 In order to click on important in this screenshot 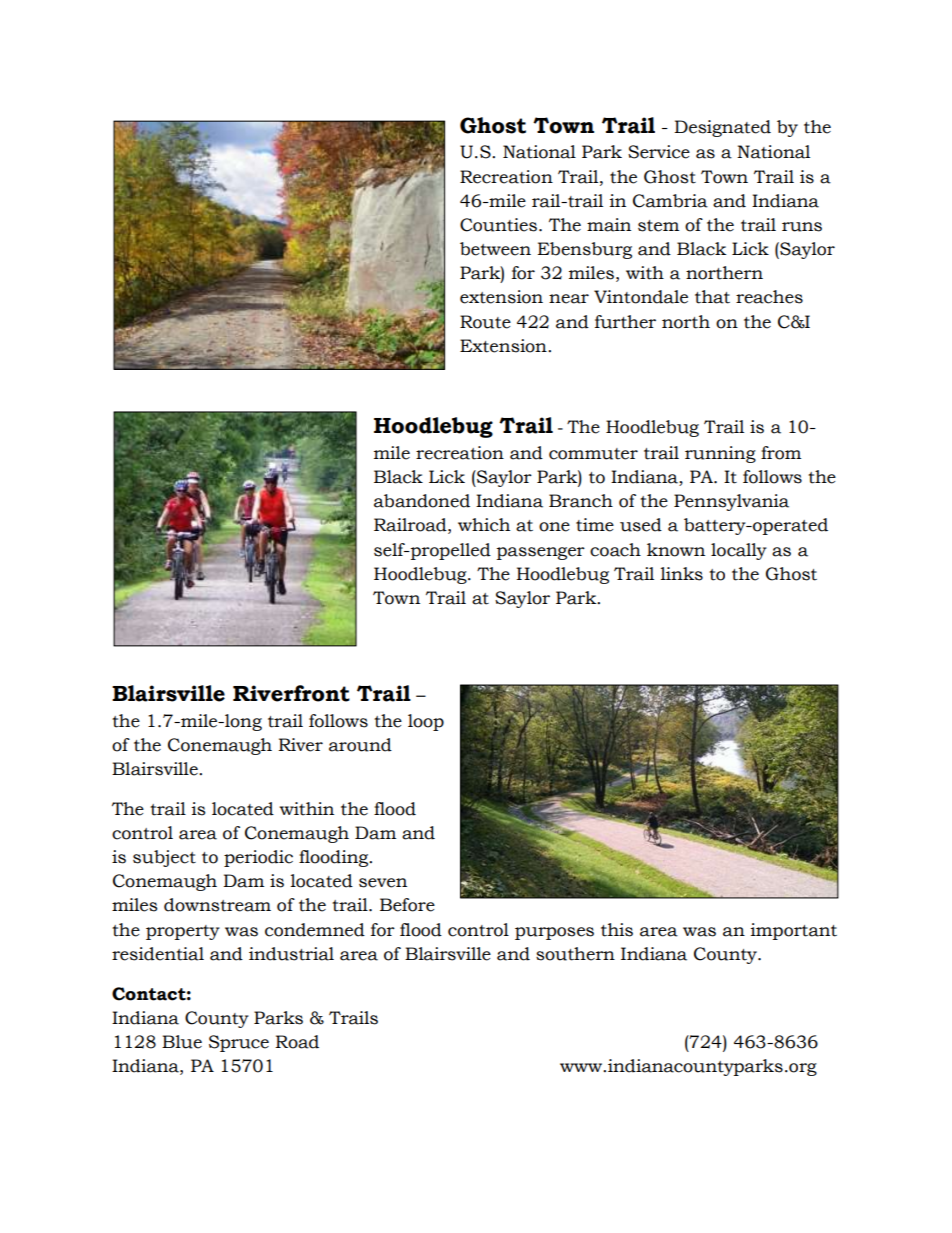, I will do `click(794, 931)`.
